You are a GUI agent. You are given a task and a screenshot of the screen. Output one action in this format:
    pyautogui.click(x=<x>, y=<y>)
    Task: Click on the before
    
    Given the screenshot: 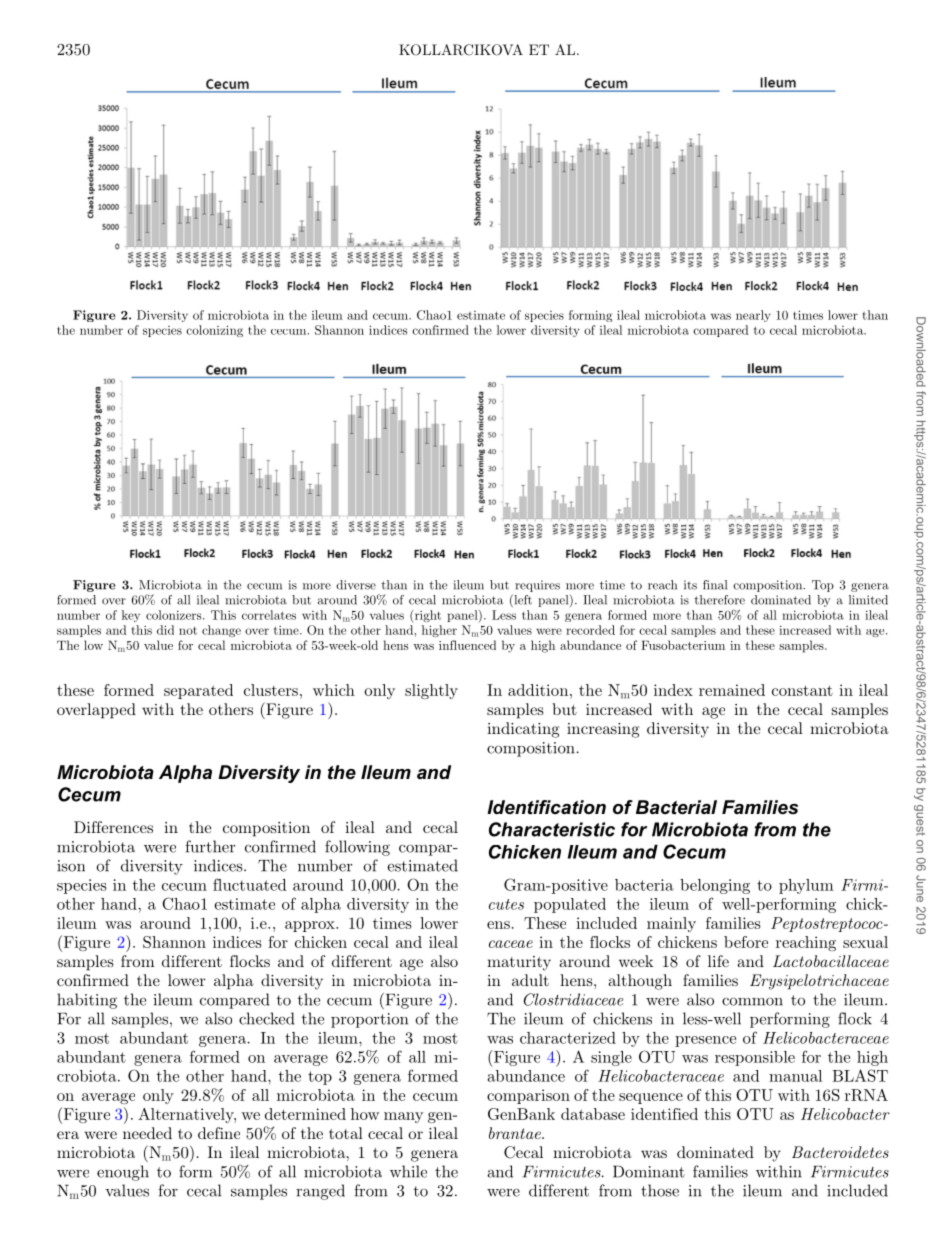 What is the action you would take?
    pyautogui.click(x=746, y=942)
